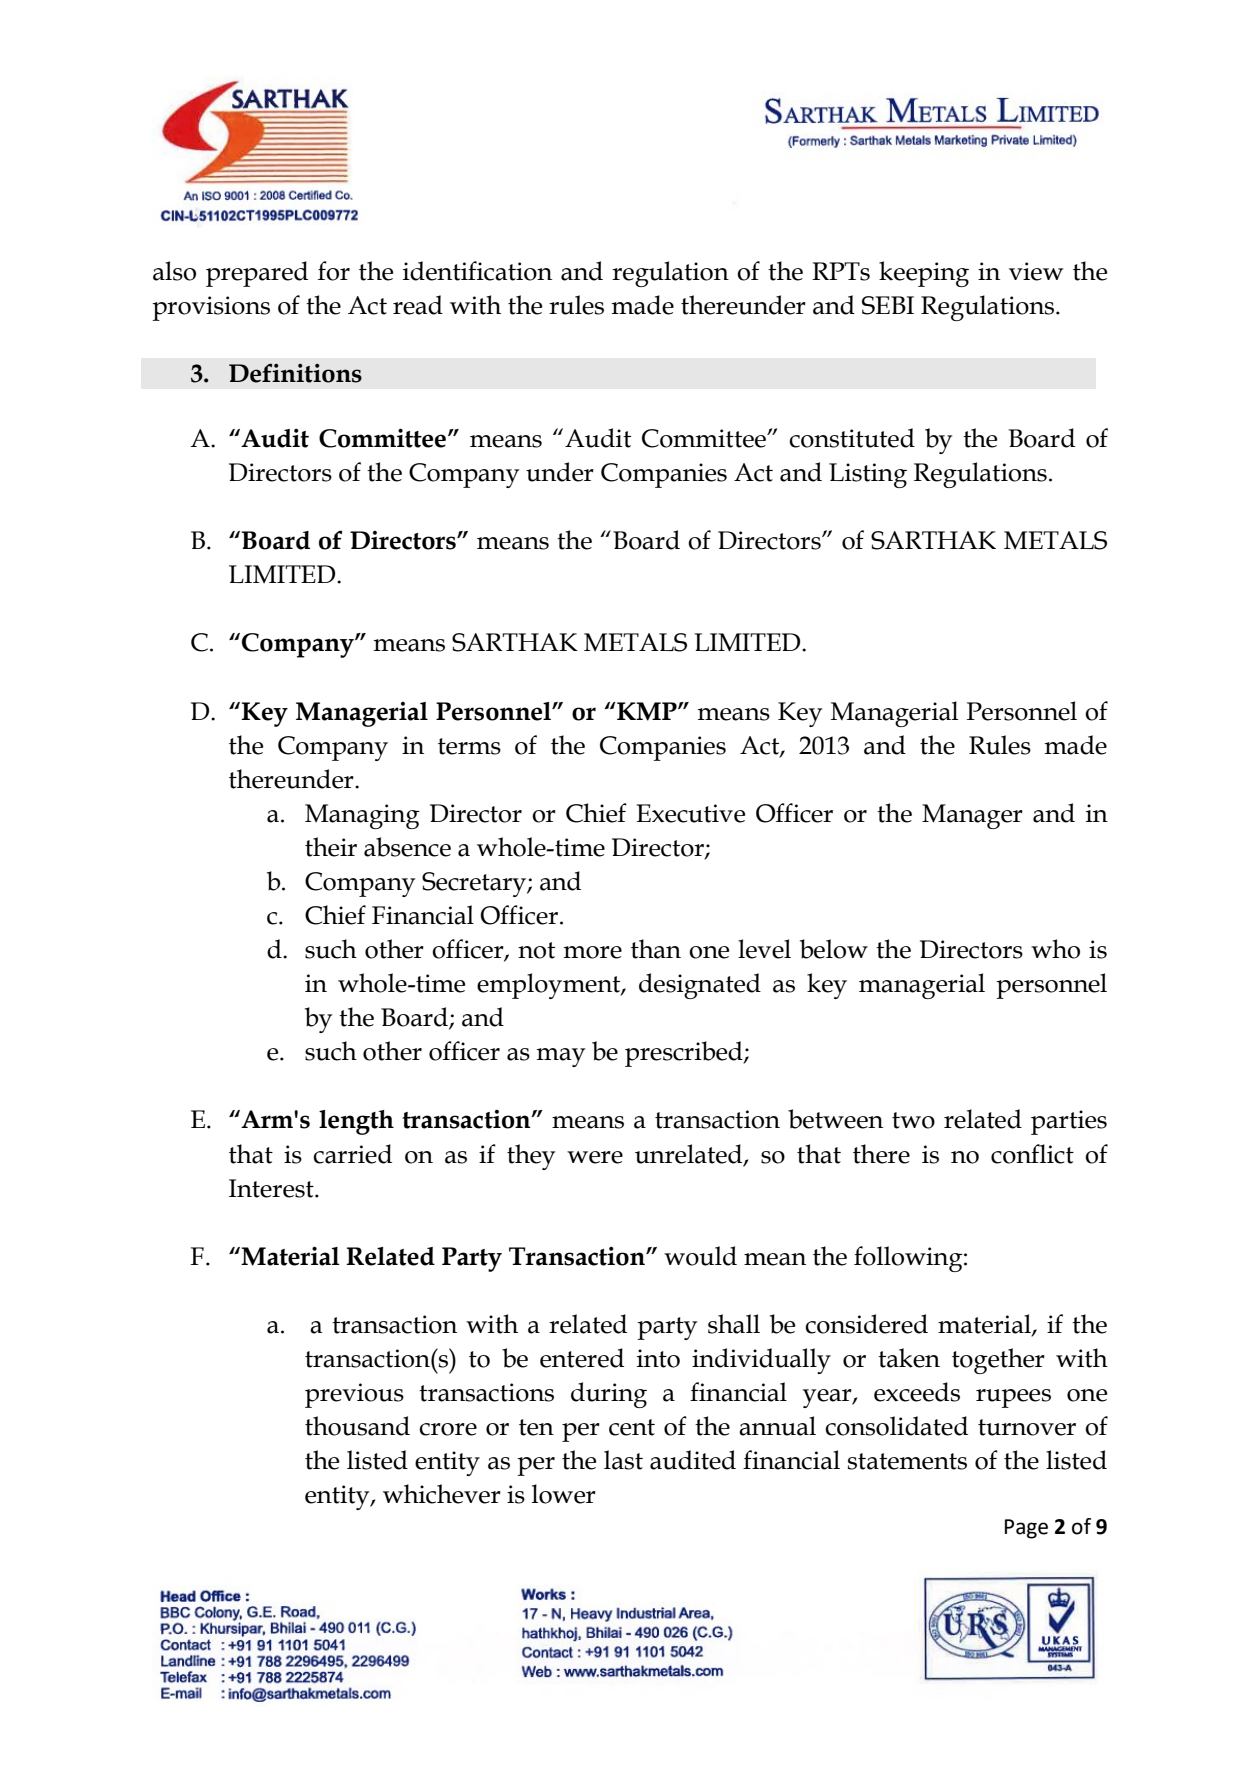 The image size is (1260, 1782). What do you see at coordinates (561, 1057) in the screenshot?
I see `may` at bounding box center [561, 1057].
